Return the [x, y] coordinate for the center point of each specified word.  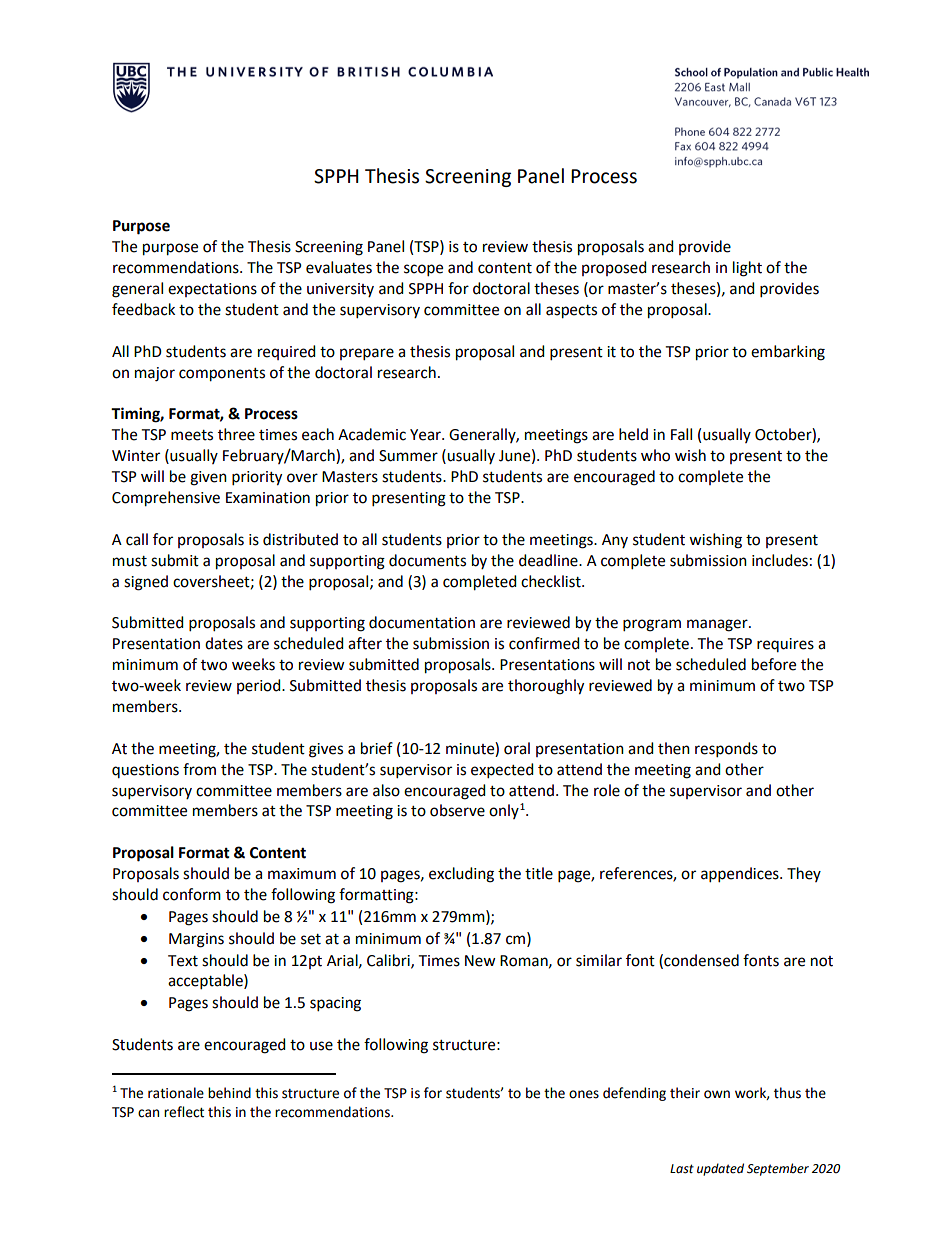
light [747, 269]
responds [726, 750]
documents [427, 560]
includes [780, 560]
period [260, 686]
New [480, 961]
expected [502, 771]
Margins [196, 940]
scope [423, 270]
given [208, 478]
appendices [741, 875]
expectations [212, 290]
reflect [184, 1112]
